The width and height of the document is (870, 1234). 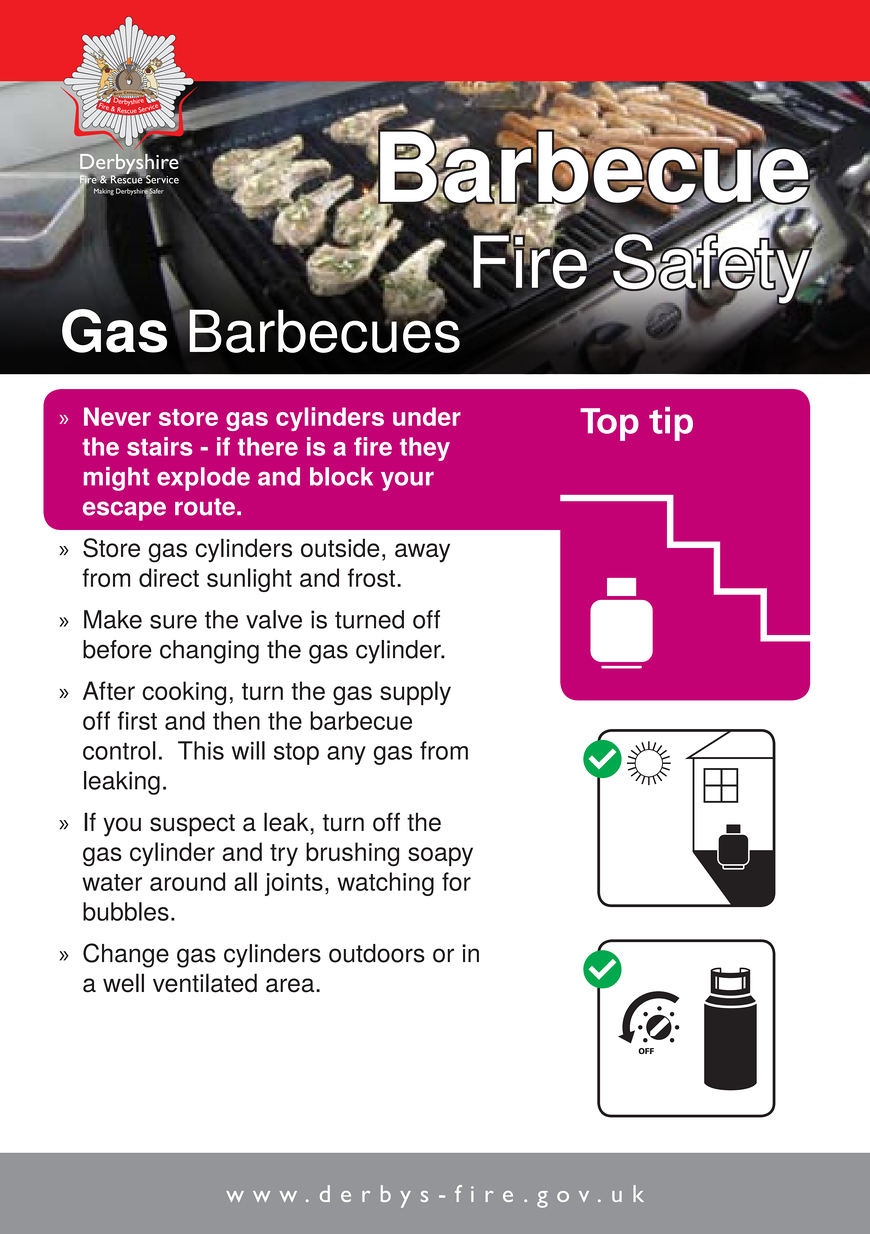 What do you see at coordinates (192, 825) in the document?
I see `suspect` at bounding box center [192, 825].
